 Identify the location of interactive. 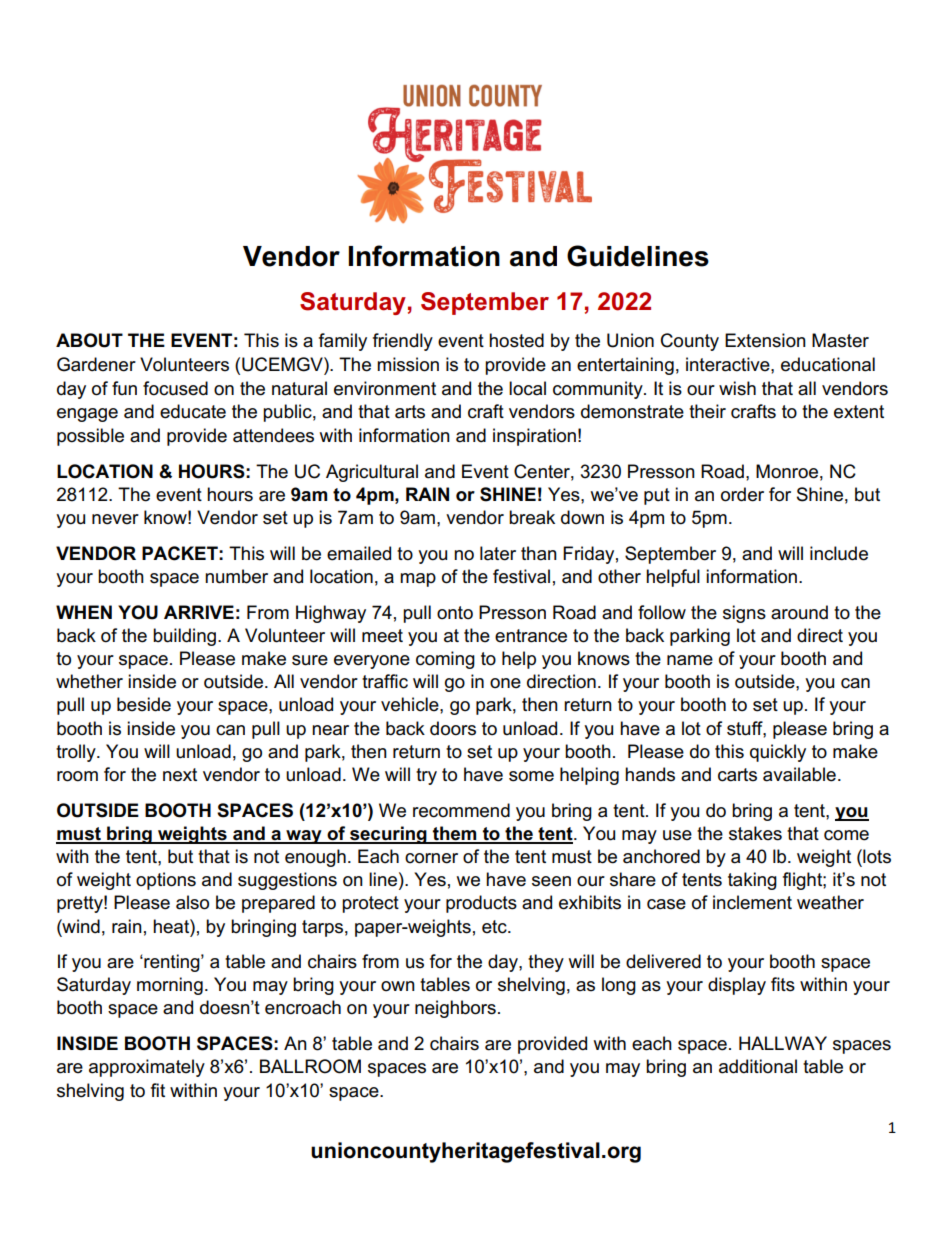
(729, 364).
